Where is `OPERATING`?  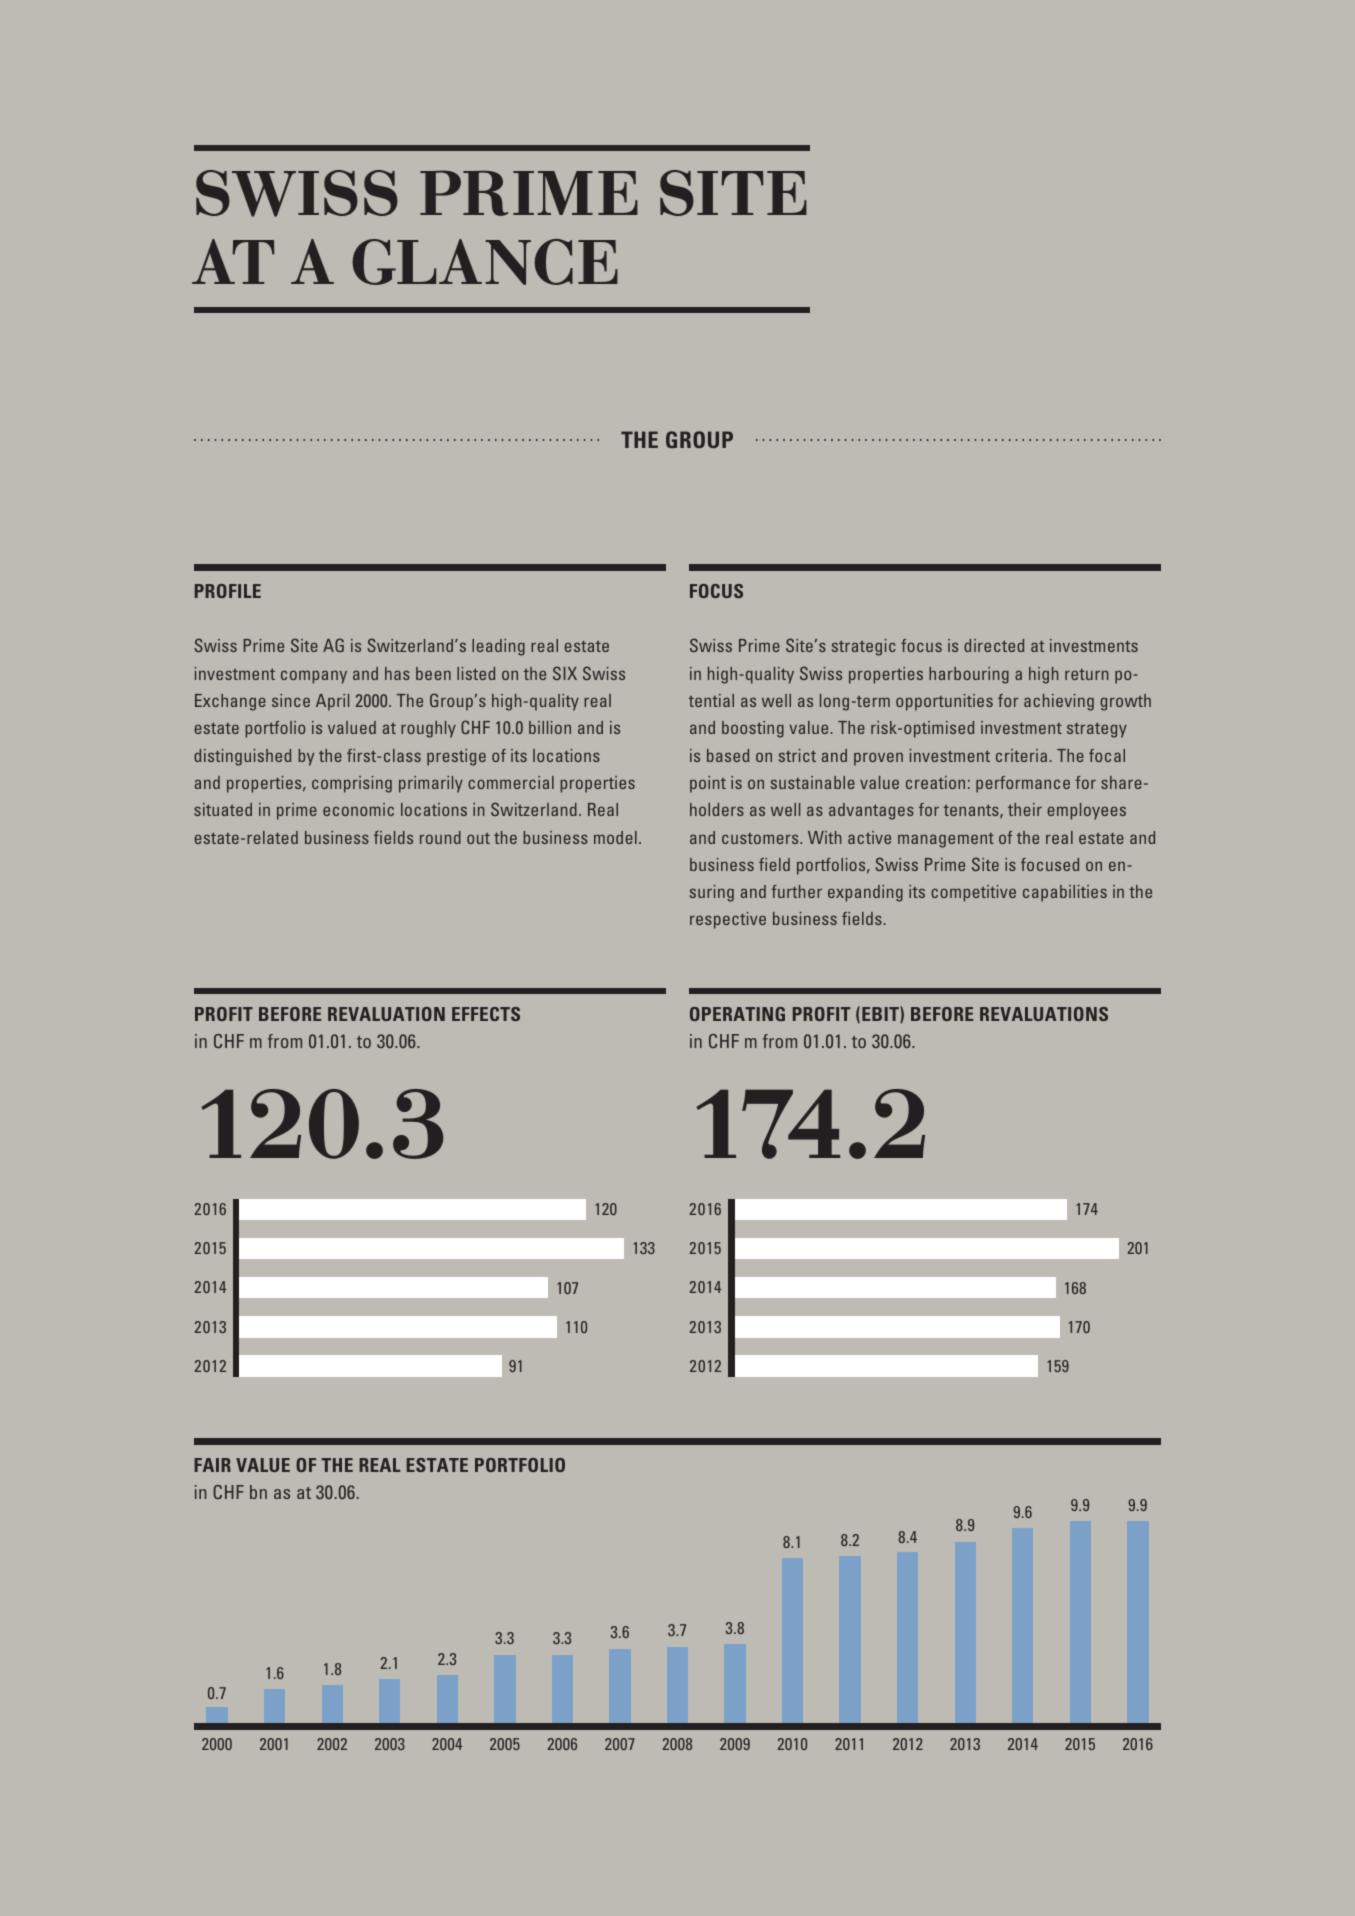 OPERATING is located at coordinates (737, 1014).
